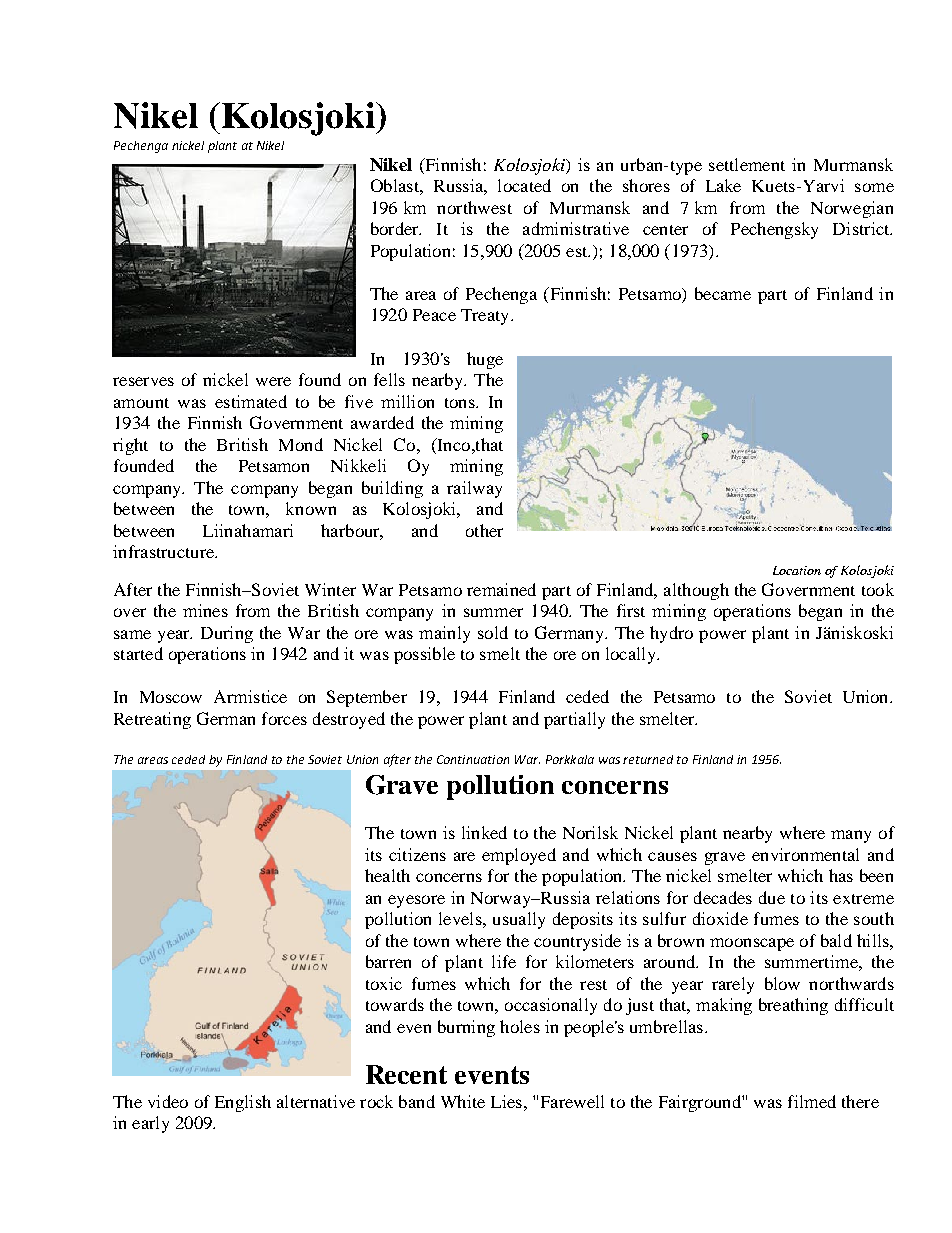 The image size is (952, 1233). Describe the element at coordinates (493, 632) in the screenshot. I see `sold` at that location.
